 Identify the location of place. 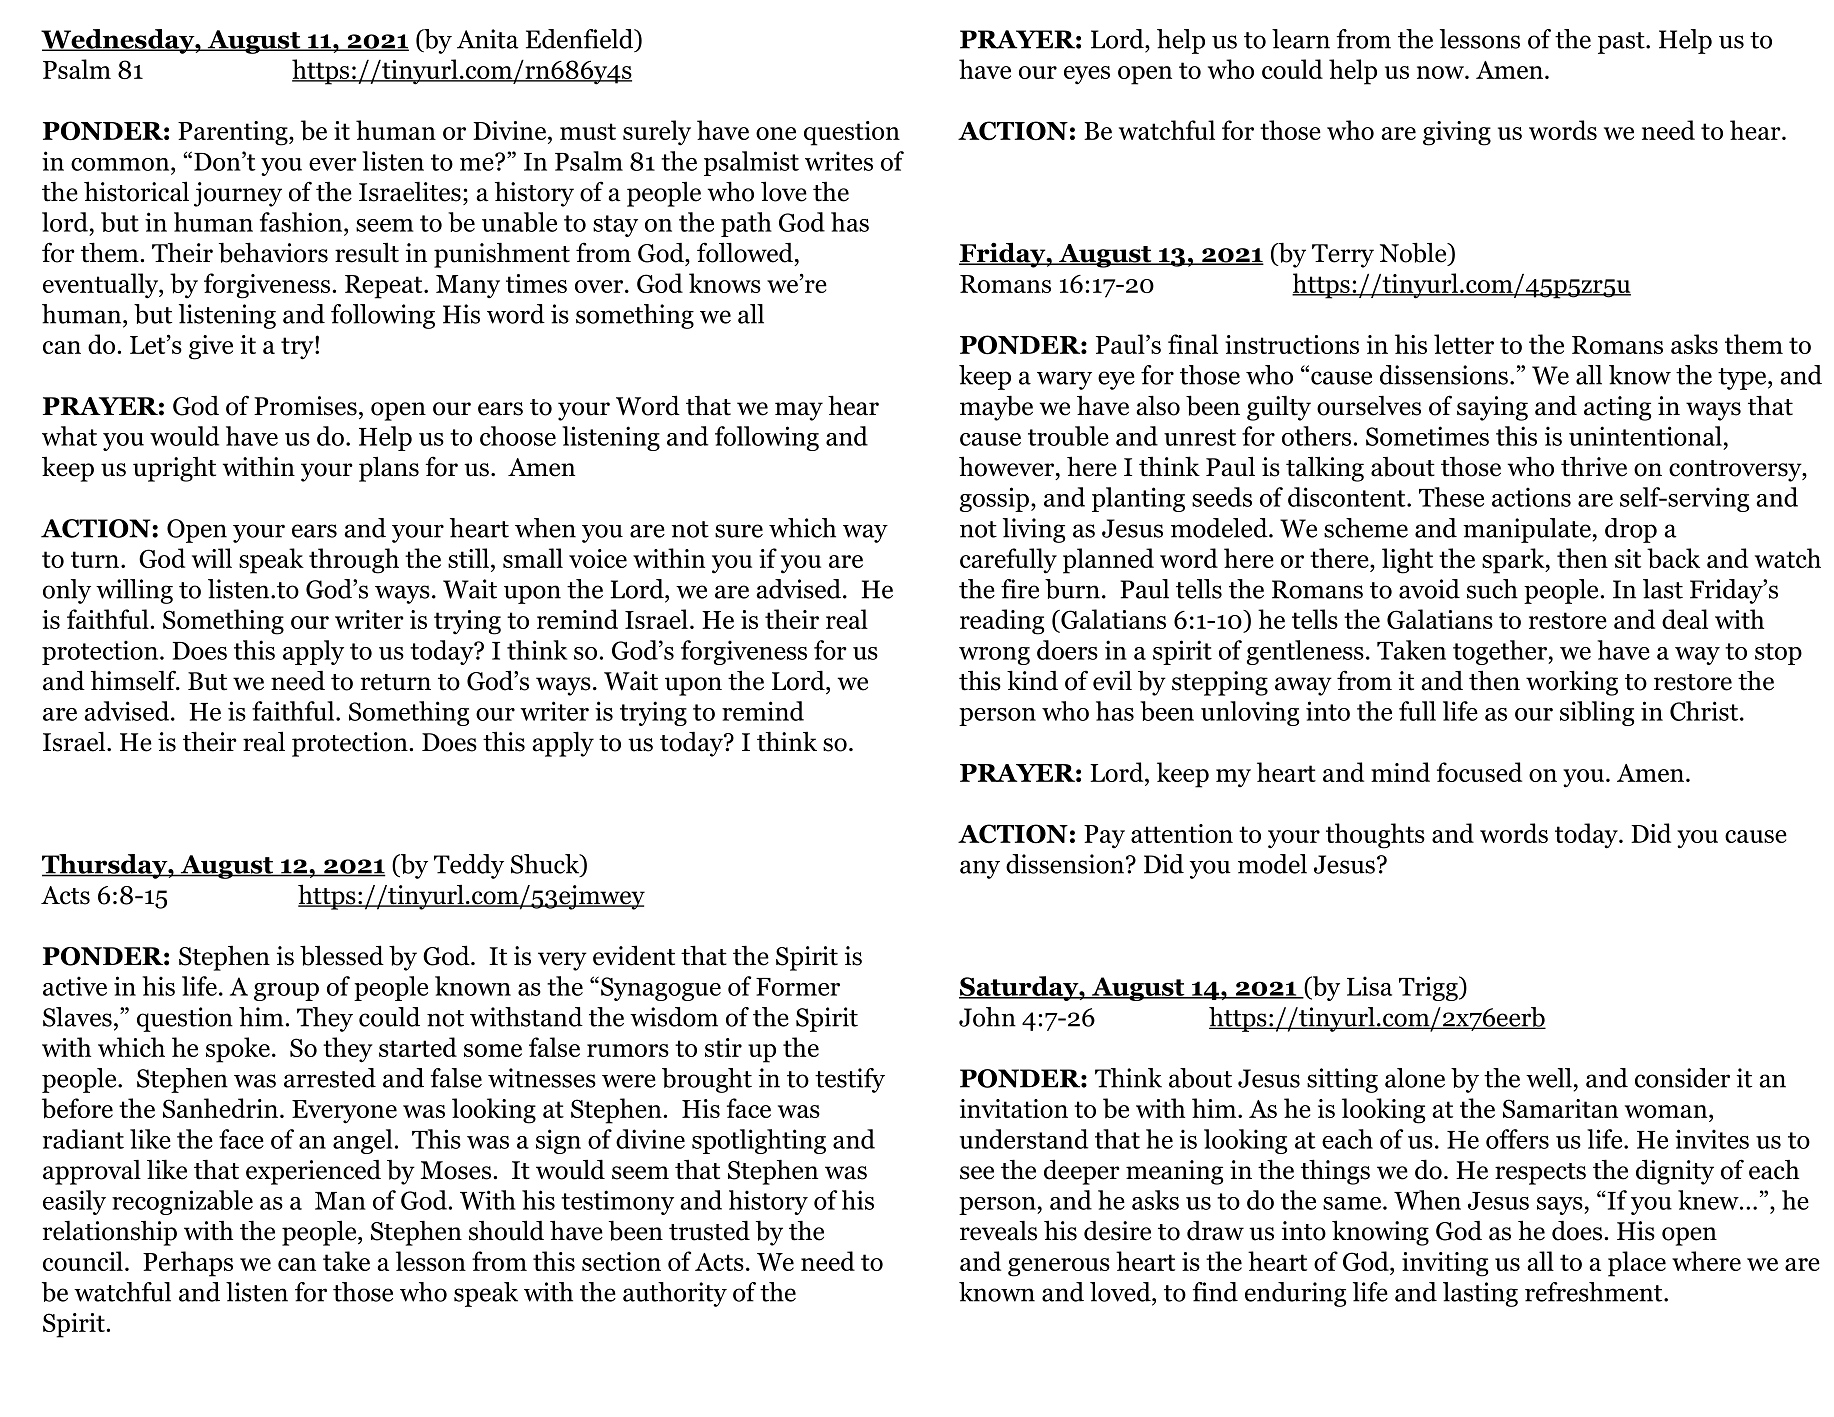
(1637, 1264).
